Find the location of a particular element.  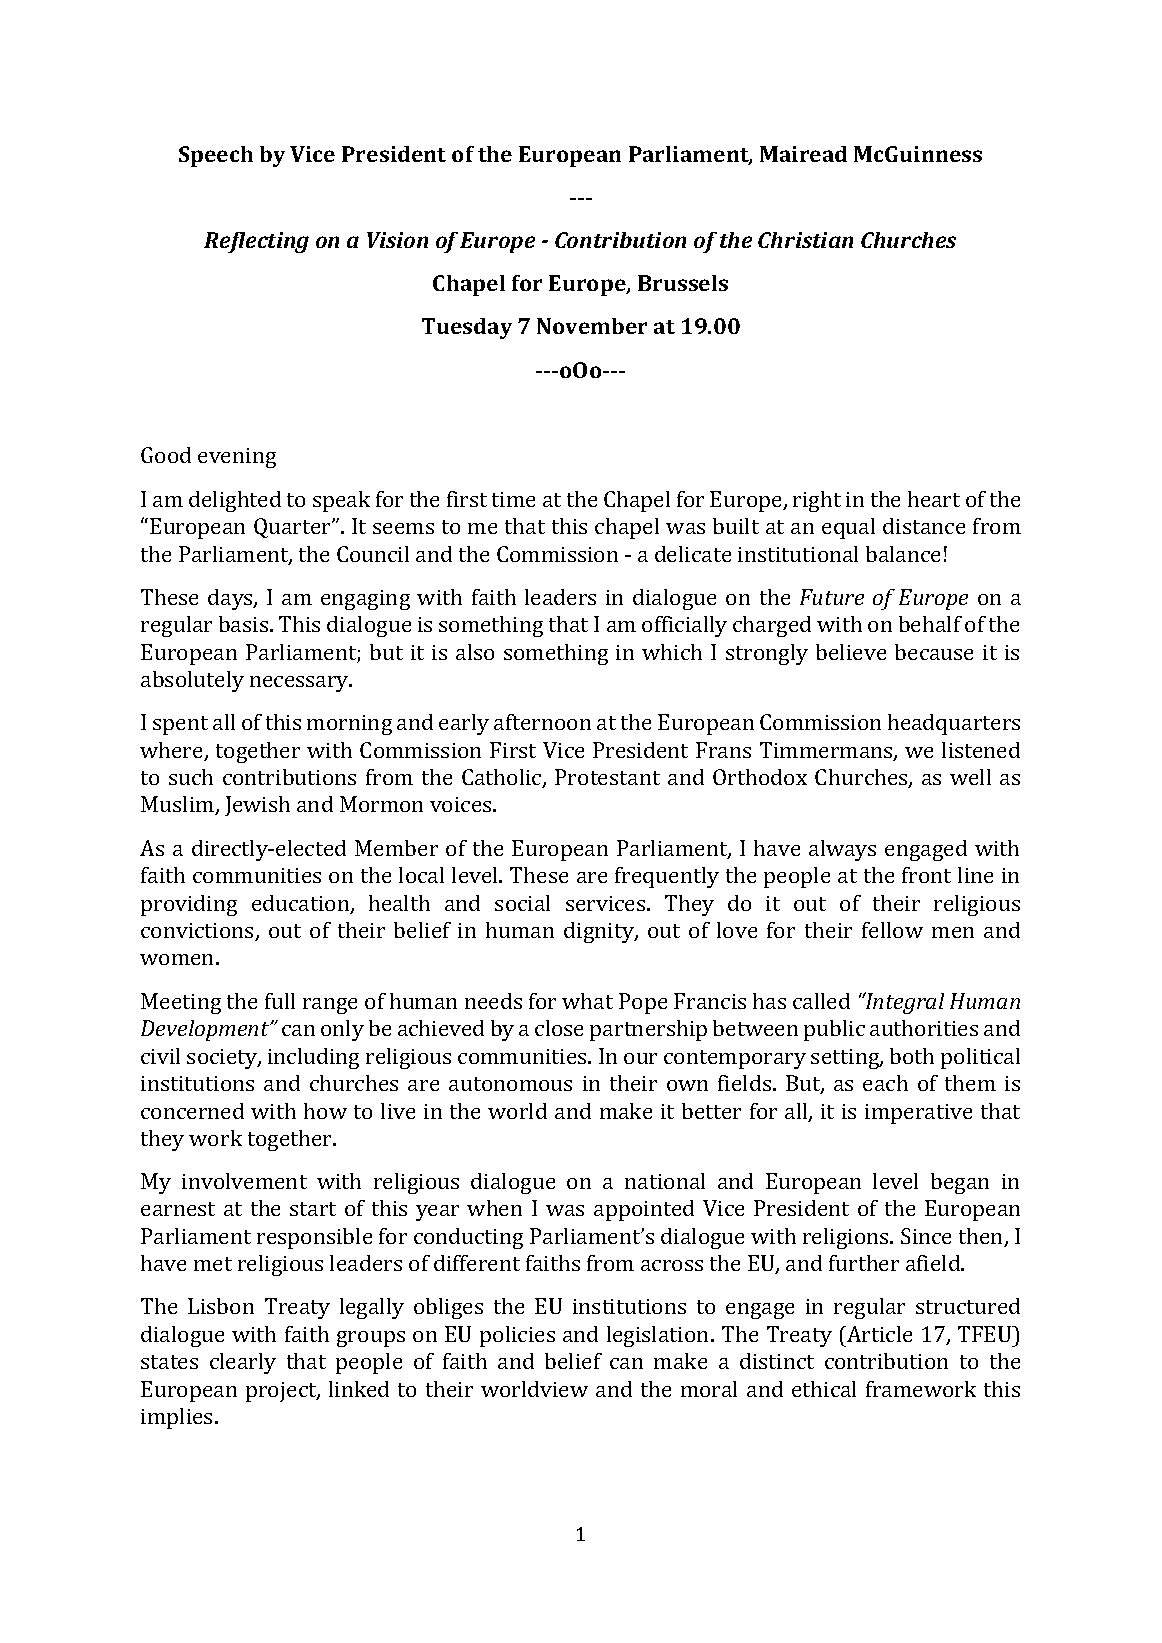

heart is located at coordinates (934, 499).
